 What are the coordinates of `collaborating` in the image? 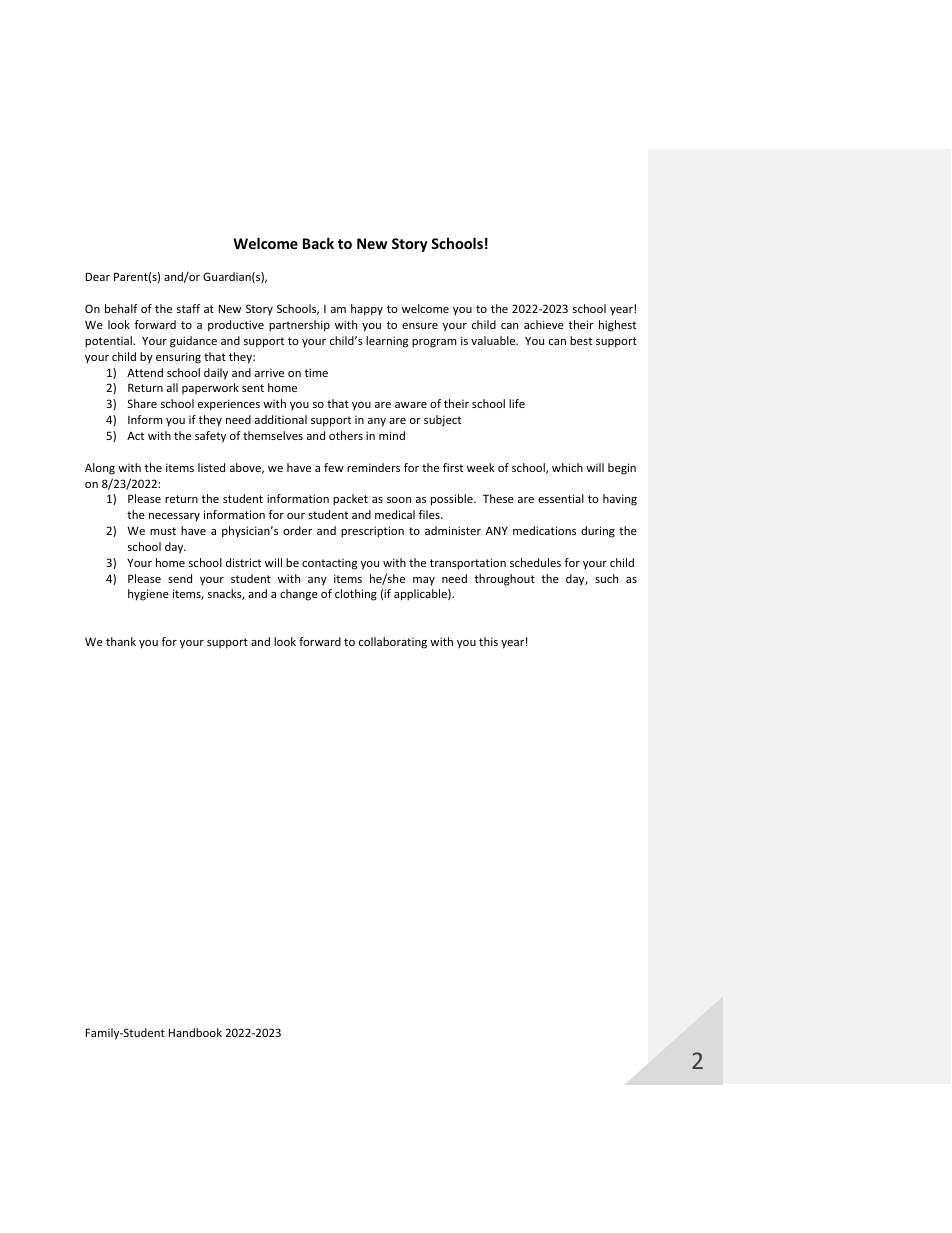 It's located at (393, 643).
